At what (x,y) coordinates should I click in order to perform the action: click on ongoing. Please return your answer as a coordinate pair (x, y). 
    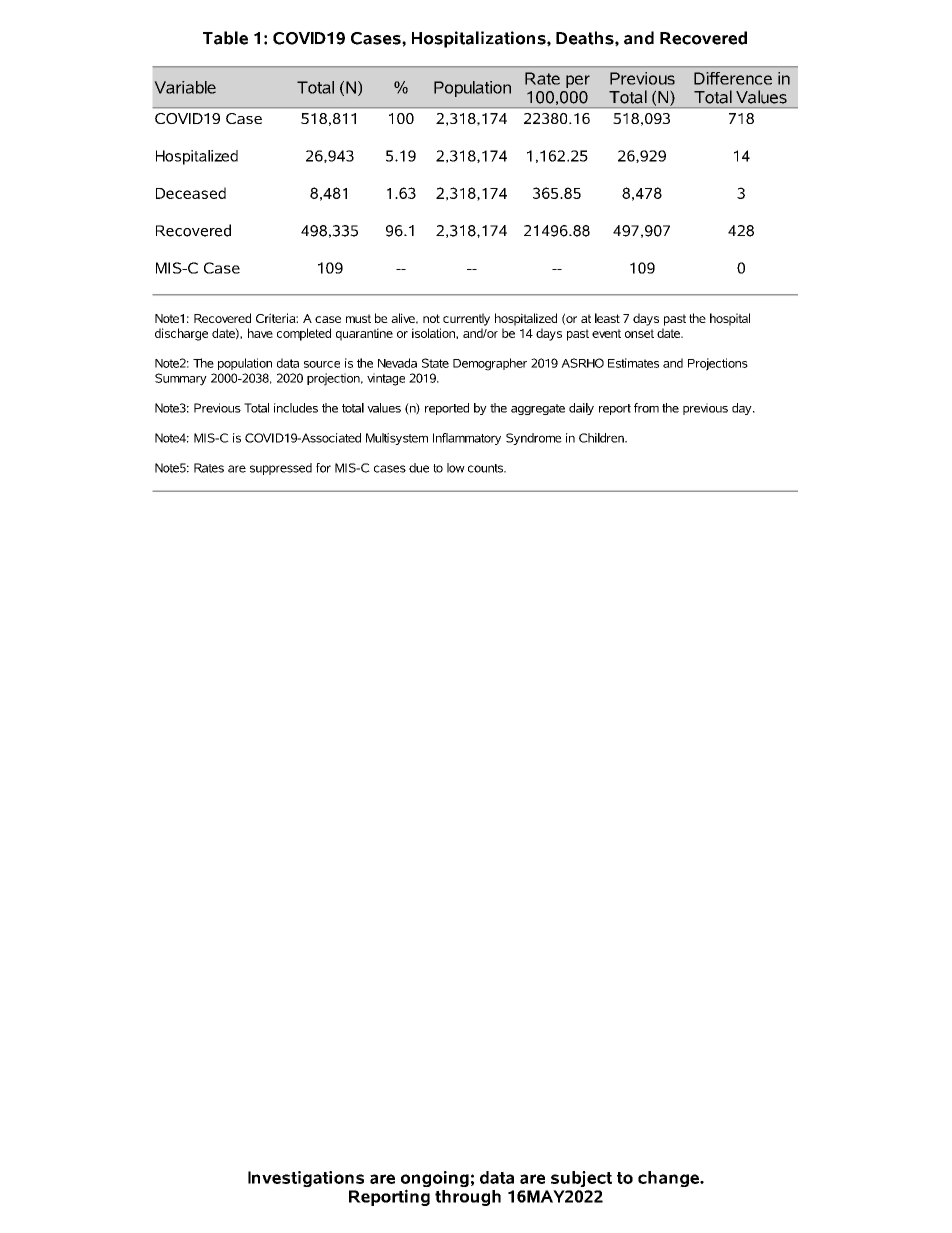
    Looking at the image, I should click on (435, 1180).
